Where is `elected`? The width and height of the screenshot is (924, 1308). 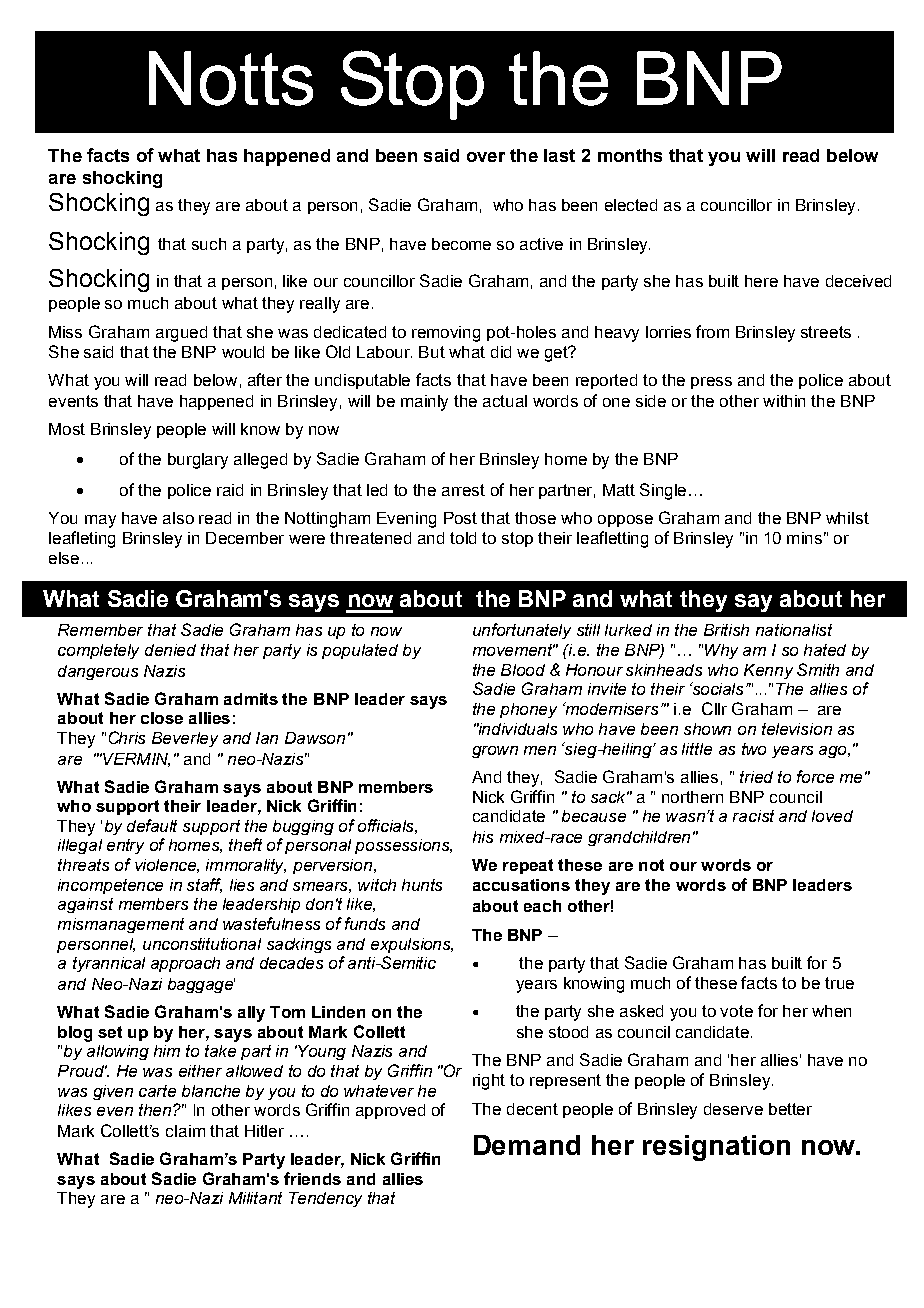
elected is located at coordinates (631, 205).
